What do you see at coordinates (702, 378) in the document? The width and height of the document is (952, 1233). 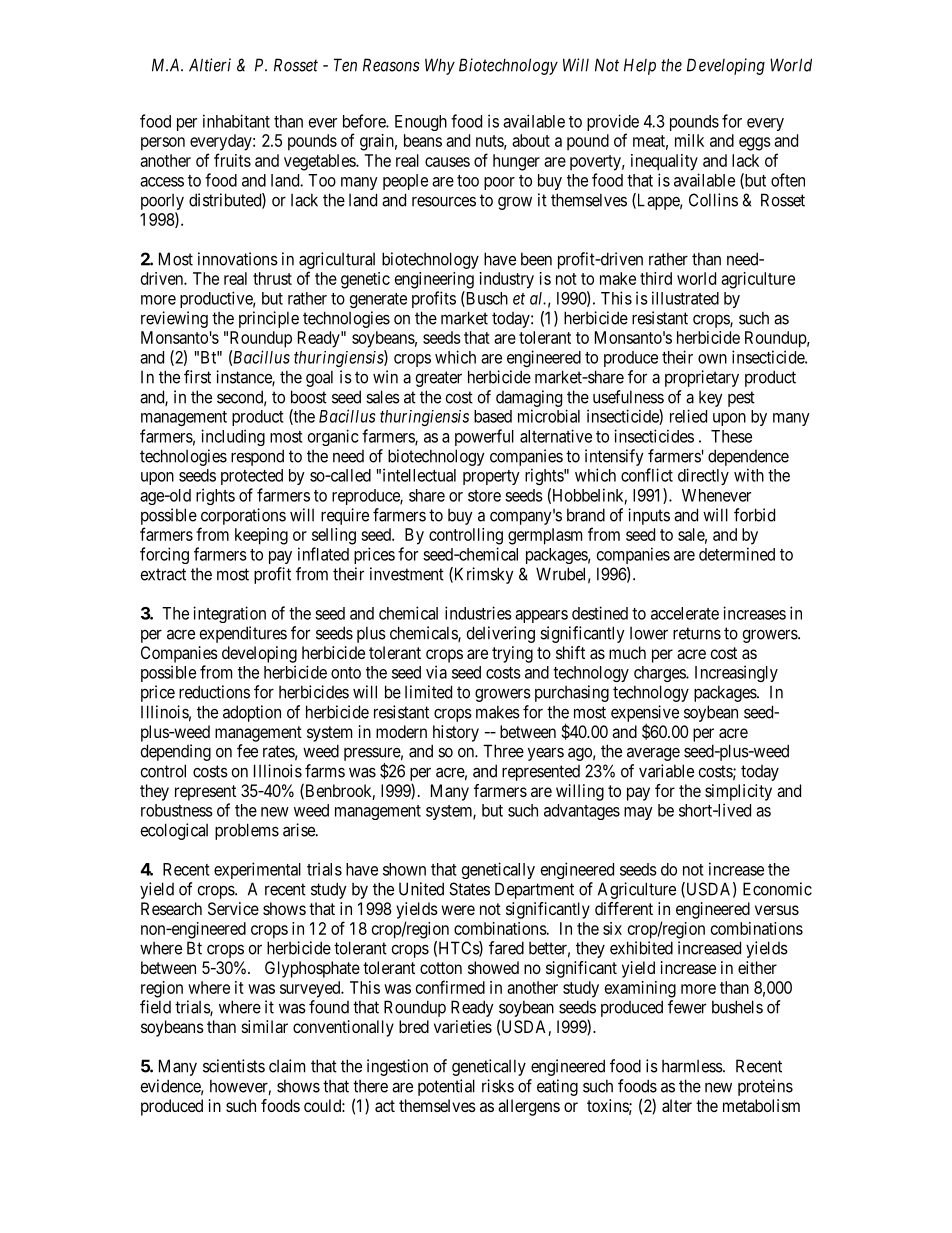 I see `proprietary` at bounding box center [702, 378].
